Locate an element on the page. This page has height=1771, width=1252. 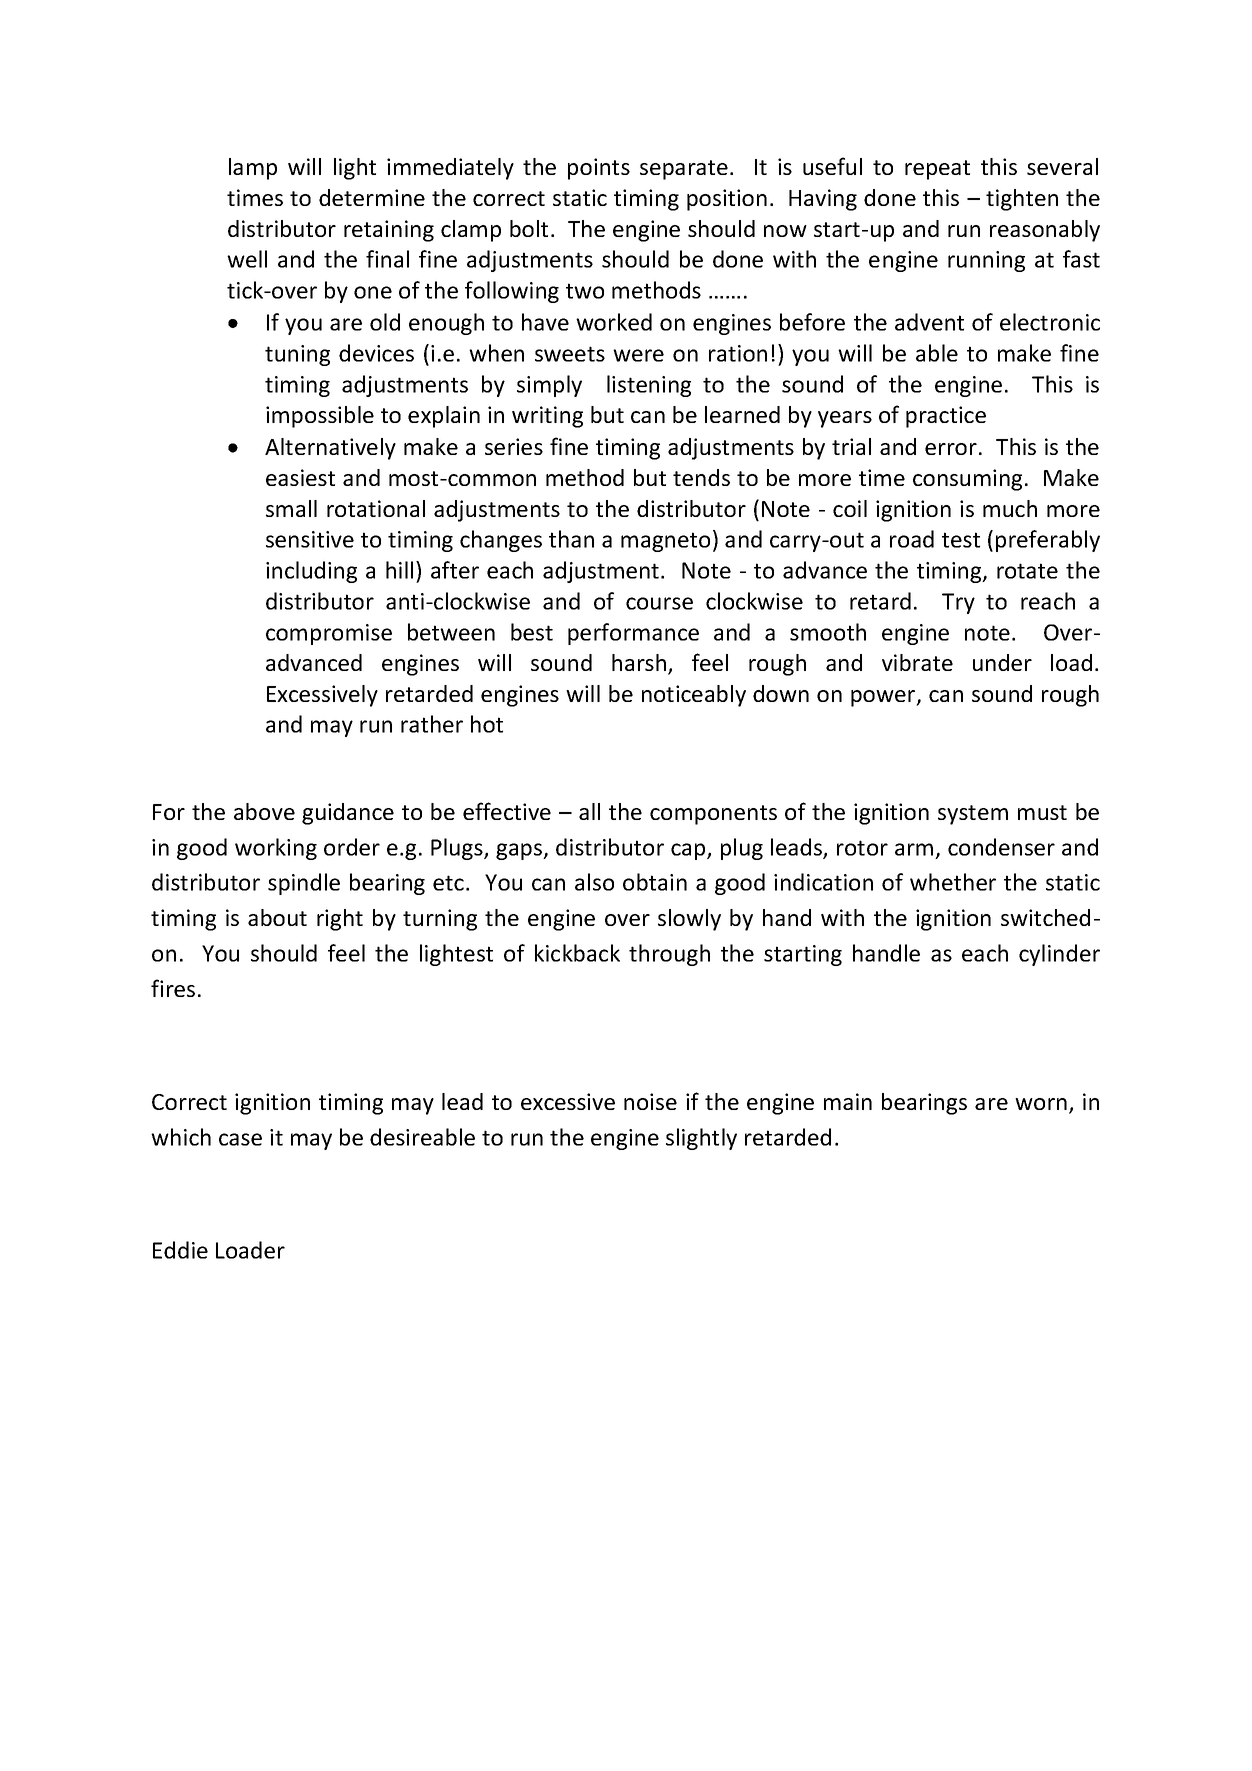
determine is located at coordinates (372, 197).
